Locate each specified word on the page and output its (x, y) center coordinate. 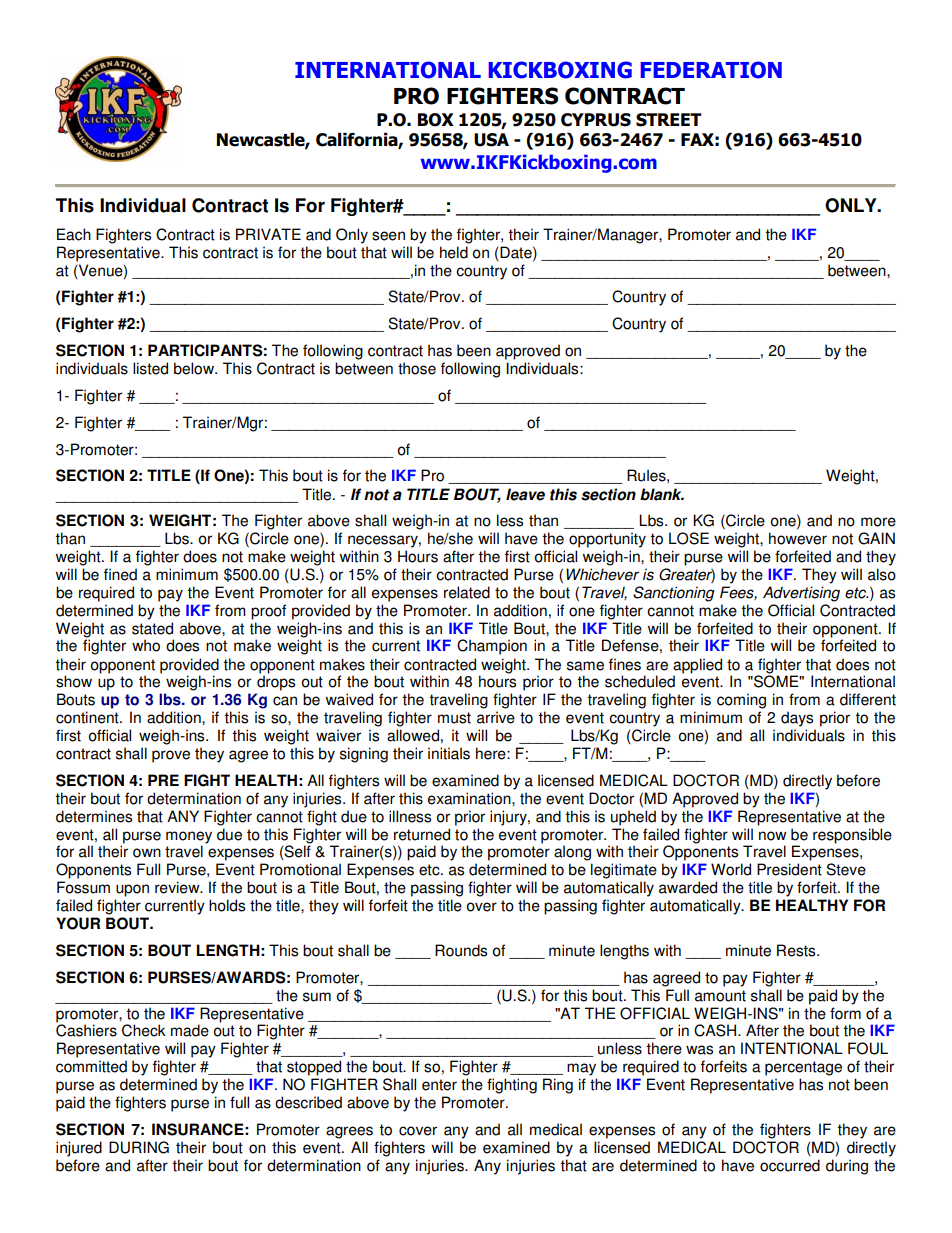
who (146, 645)
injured (79, 1149)
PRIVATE (268, 234)
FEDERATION (711, 70)
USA (491, 140)
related (467, 592)
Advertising (801, 594)
